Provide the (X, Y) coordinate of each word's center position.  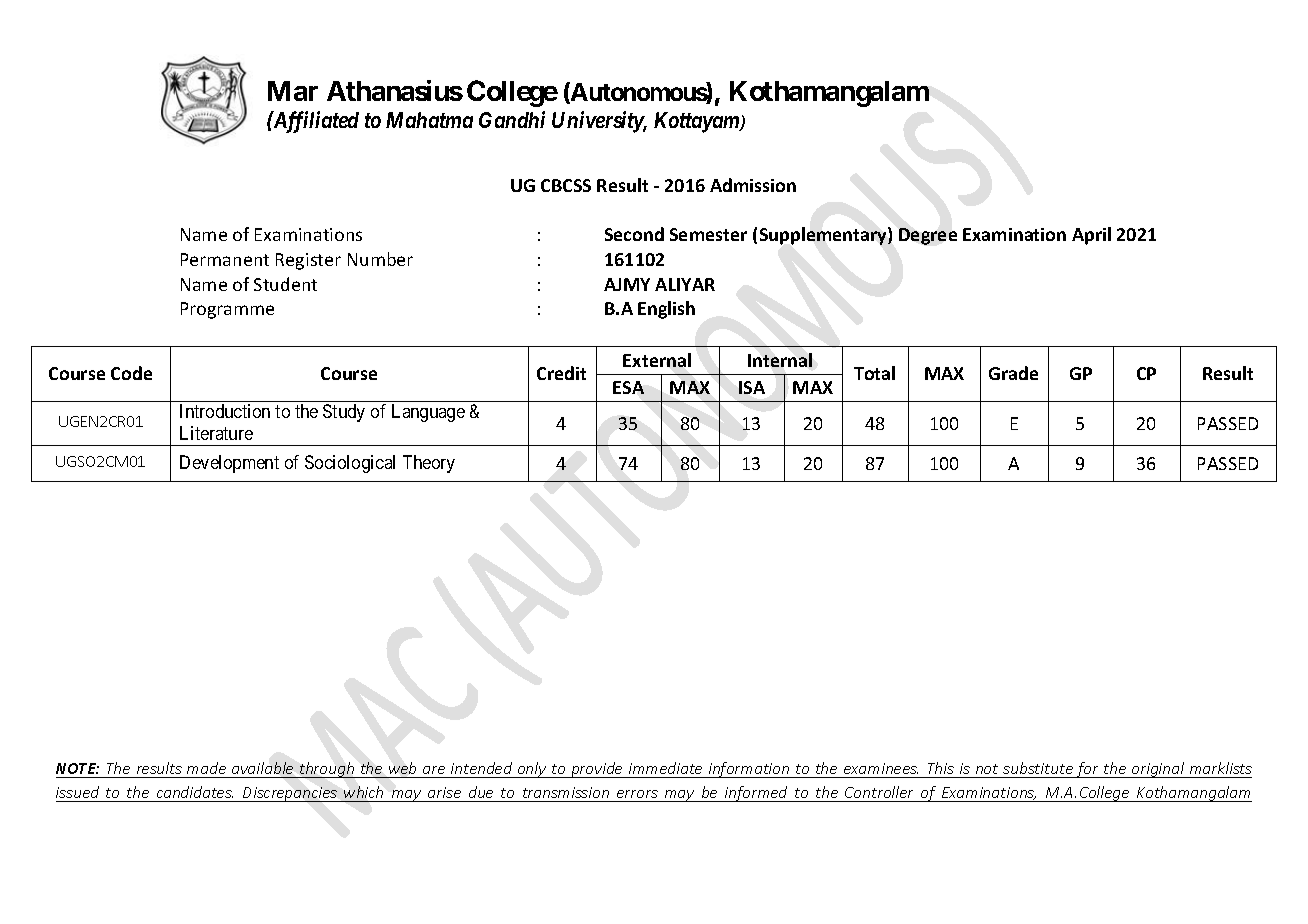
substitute (1038, 768)
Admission (753, 185)
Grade (1013, 373)
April (1091, 236)
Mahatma (429, 120)
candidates (195, 792)
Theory (429, 464)
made (206, 768)
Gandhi (512, 119)
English (666, 310)
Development (229, 464)
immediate (665, 768)
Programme (227, 310)
